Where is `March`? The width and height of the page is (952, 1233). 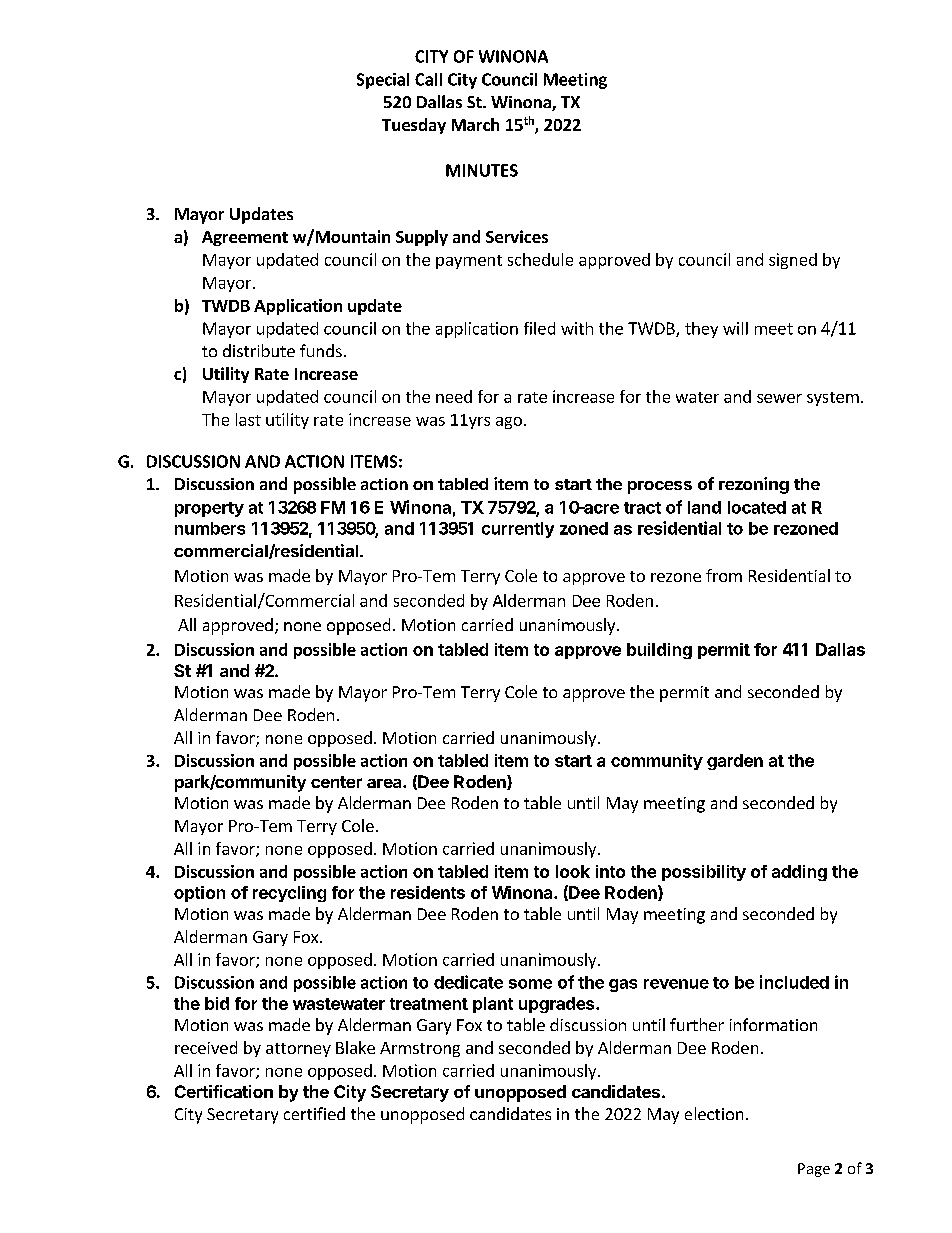
March is located at coordinates (475, 124).
